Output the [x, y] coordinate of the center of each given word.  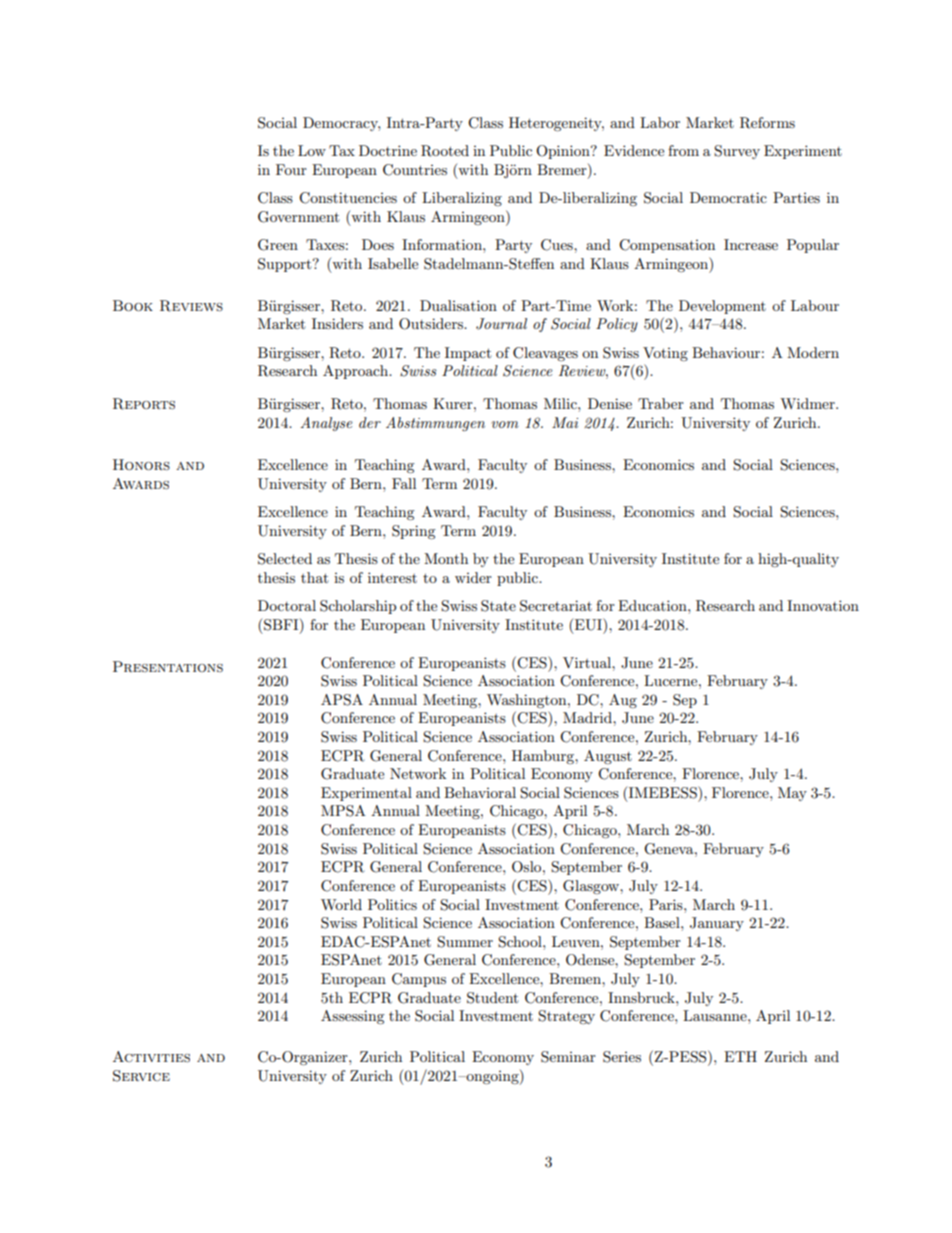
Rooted [445, 151]
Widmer [808, 403]
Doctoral [287, 605]
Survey [737, 152]
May [792, 794]
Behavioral [480, 792]
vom [505, 424]
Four [291, 169]
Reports [144, 404]
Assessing [353, 1017]
